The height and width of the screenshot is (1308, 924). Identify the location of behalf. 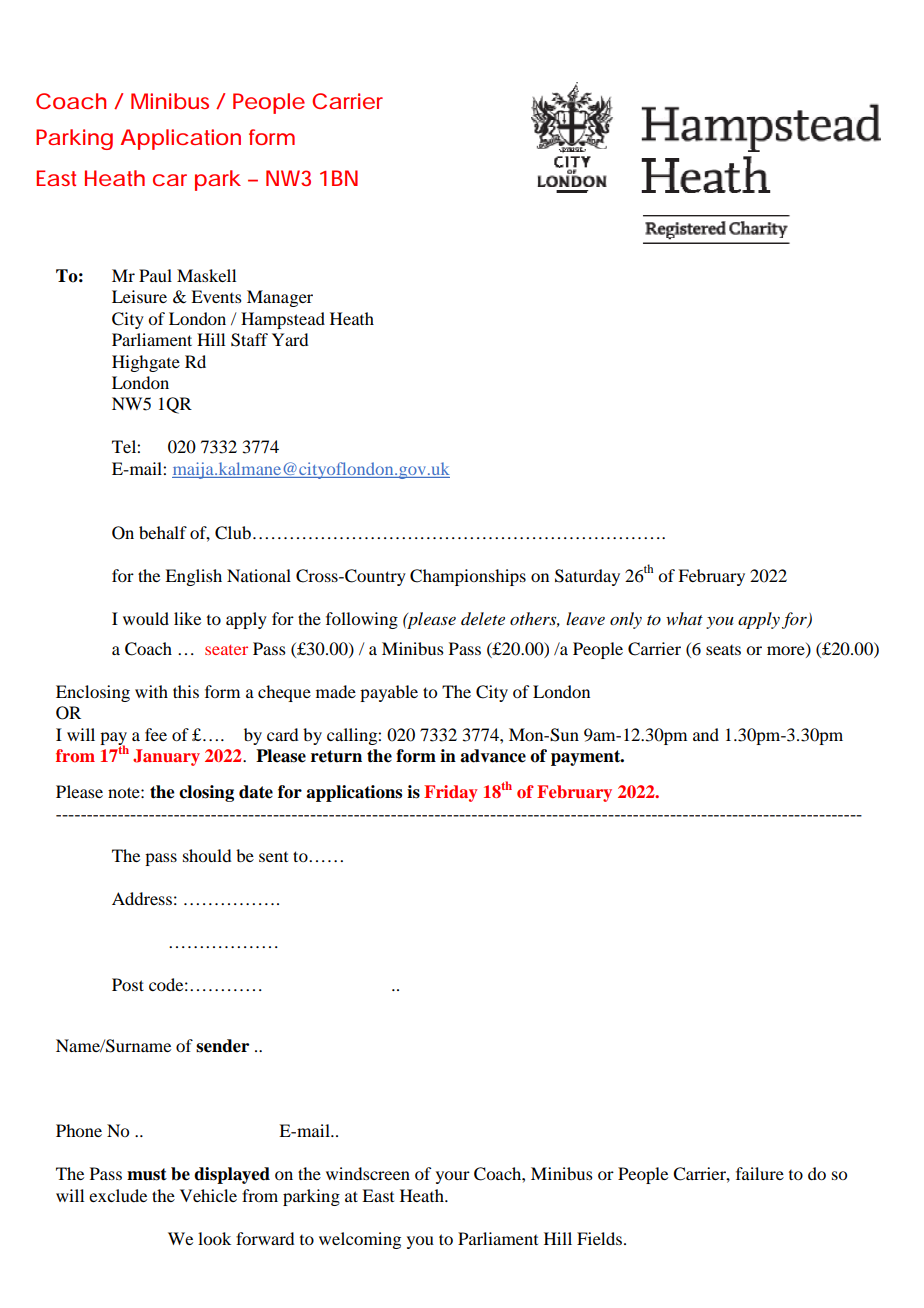
(163, 532).
